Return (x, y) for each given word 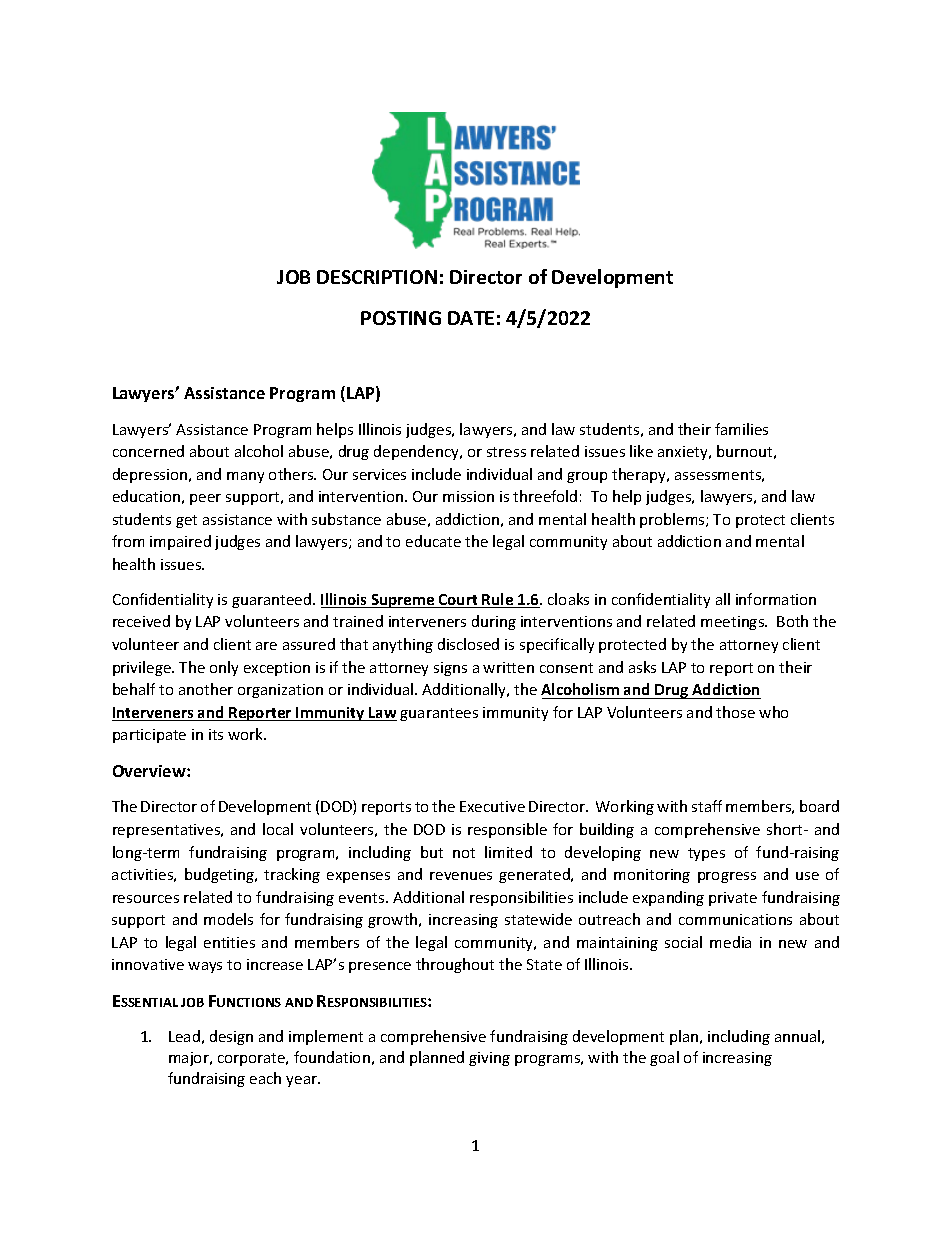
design (231, 1037)
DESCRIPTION (377, 277)
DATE (471, 318)
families (741, 429)
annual (797, 1036)
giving (489, 1059)
